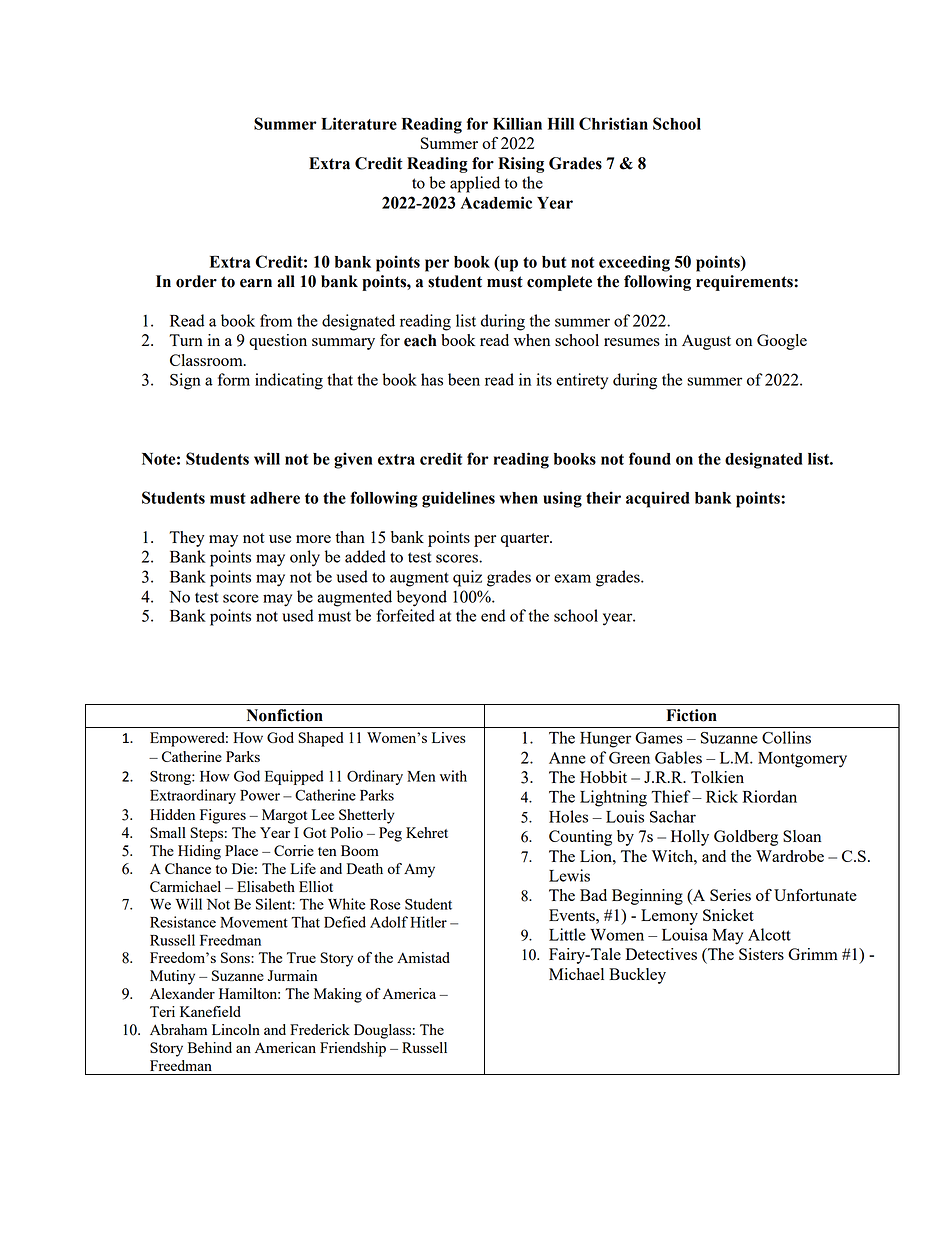 The image size is (952, 1233). I want to click on Christian, so click(613, 123).
